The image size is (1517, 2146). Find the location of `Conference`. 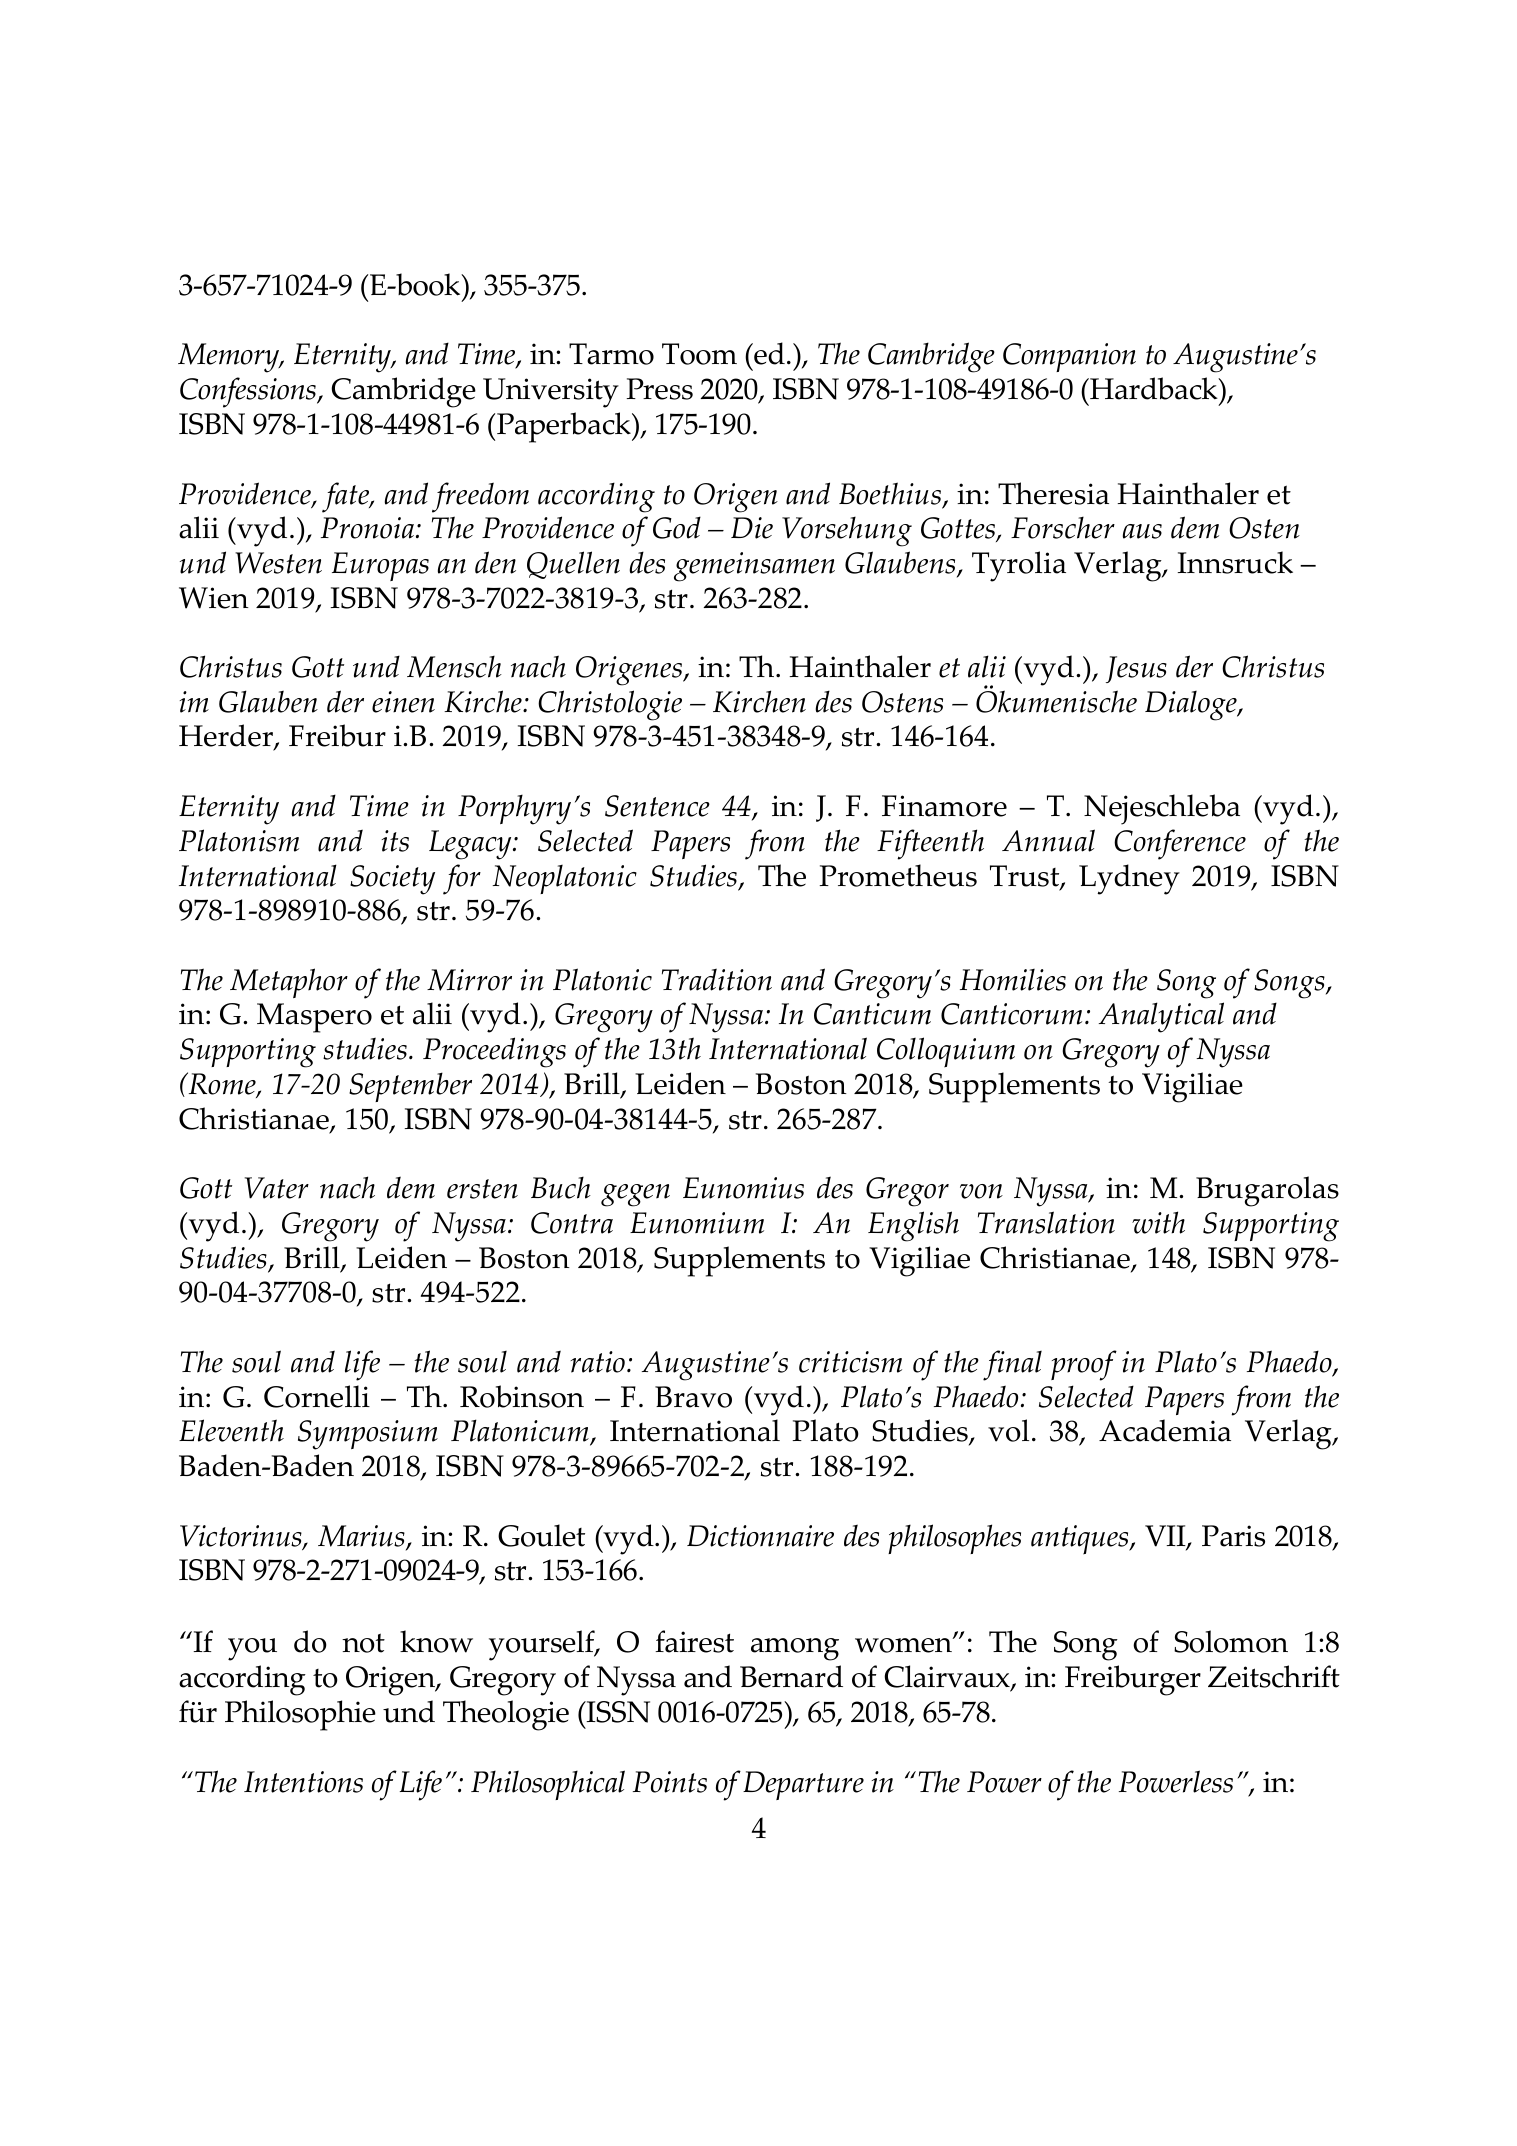

Conference is located at coordinates (1180, 844).
